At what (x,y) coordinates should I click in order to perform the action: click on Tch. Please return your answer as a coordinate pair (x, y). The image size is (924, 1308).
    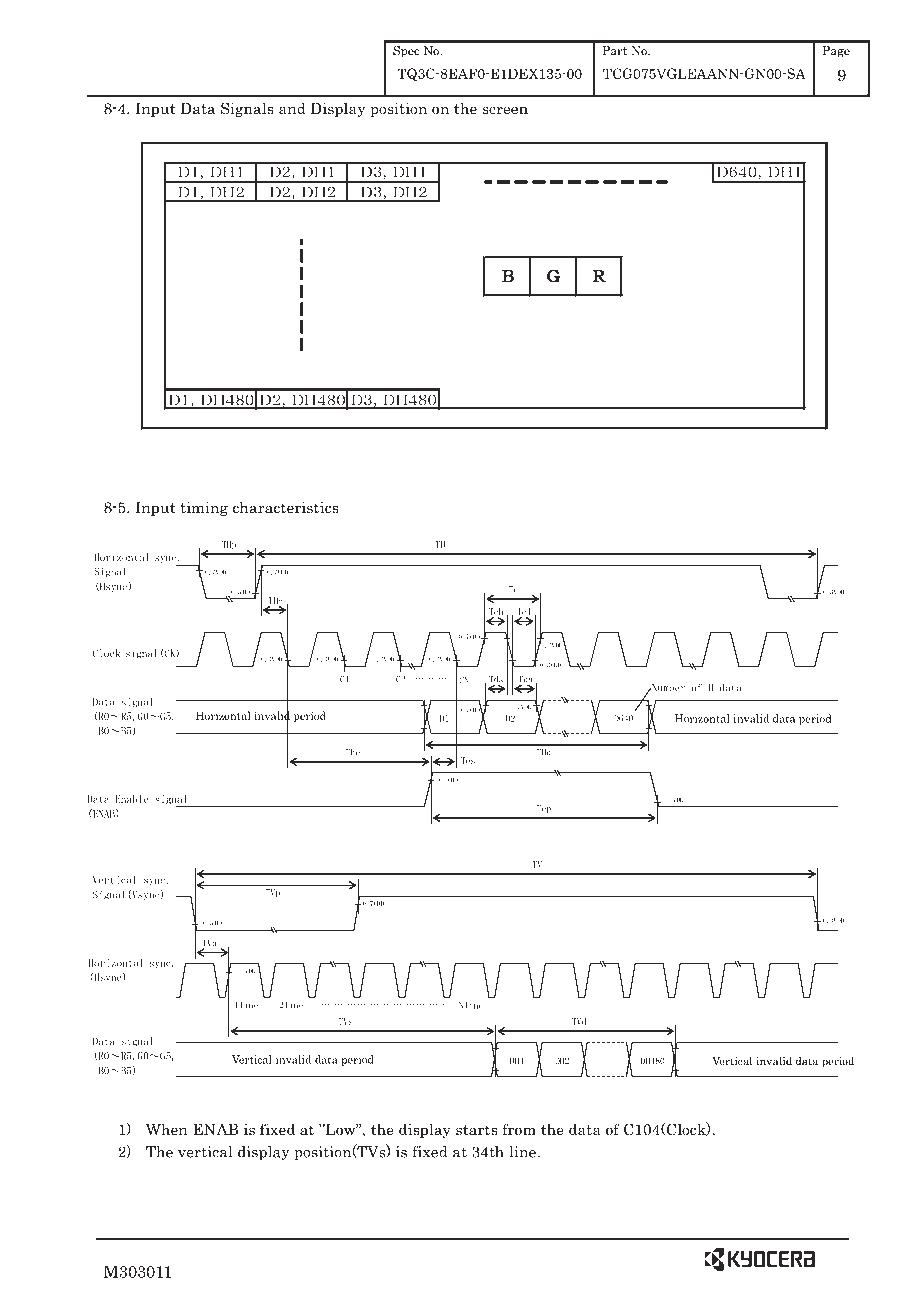
    Looking at the image, I should click on (496, 611).
